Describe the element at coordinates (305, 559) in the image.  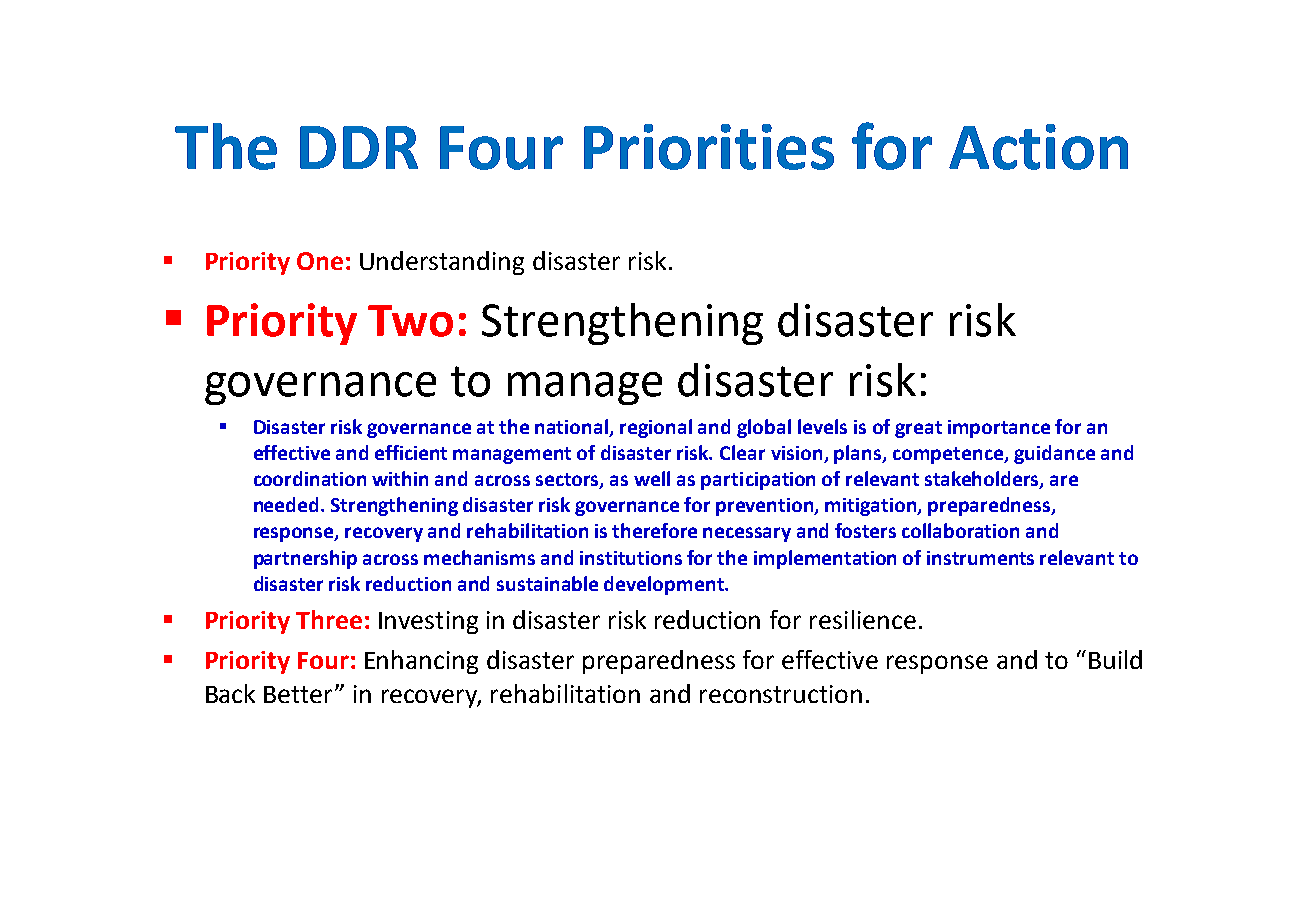
I see `partnership` at that location.
